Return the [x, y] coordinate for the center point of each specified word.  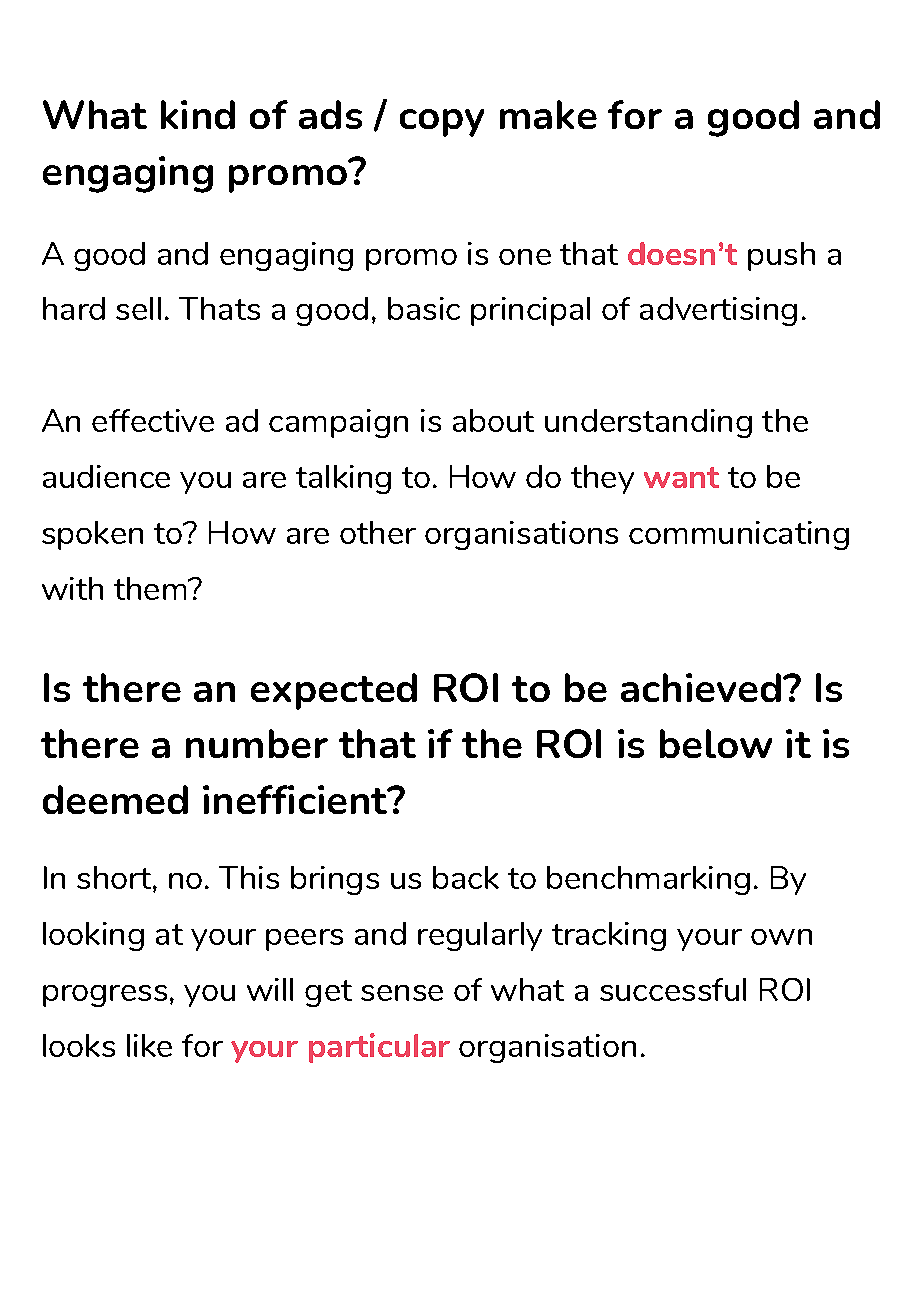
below [716, 743]
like [149, 1045]
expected [334, 691]
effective [153, 420]
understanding [648, 423]
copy [442, 123]
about [493, 420]
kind [198, 114]
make [548, 114]
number [257, 743]
